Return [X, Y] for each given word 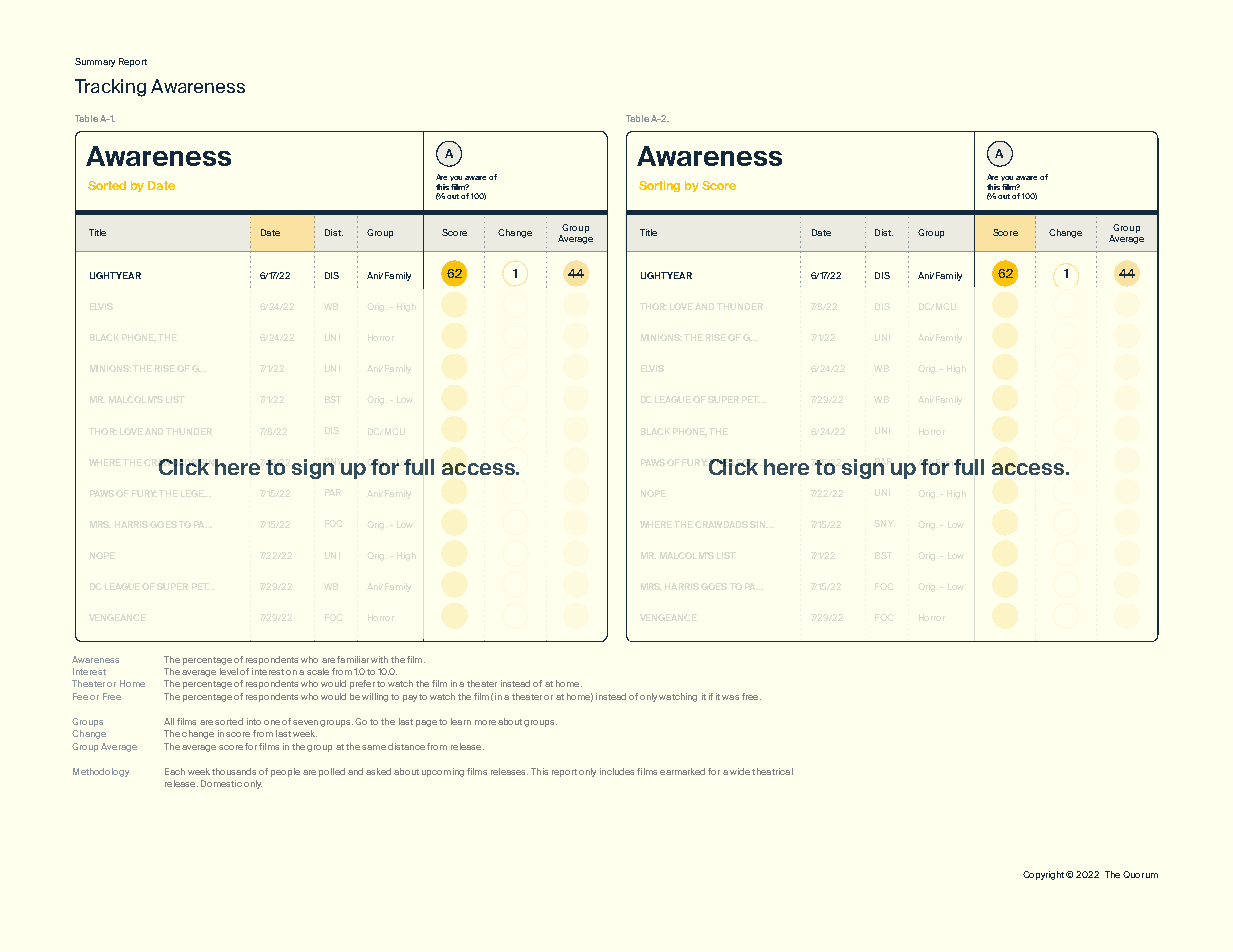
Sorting [659, 186]
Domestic [221, 783]
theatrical [772, 771]
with [379, 659]
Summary [95, 62]
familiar [353, 659]
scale [318, 671]
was [730, 697]
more [485, 722]
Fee [80, 696]
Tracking [110, 88]
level [229, 671]
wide [740, 771]
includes [617, 771]
